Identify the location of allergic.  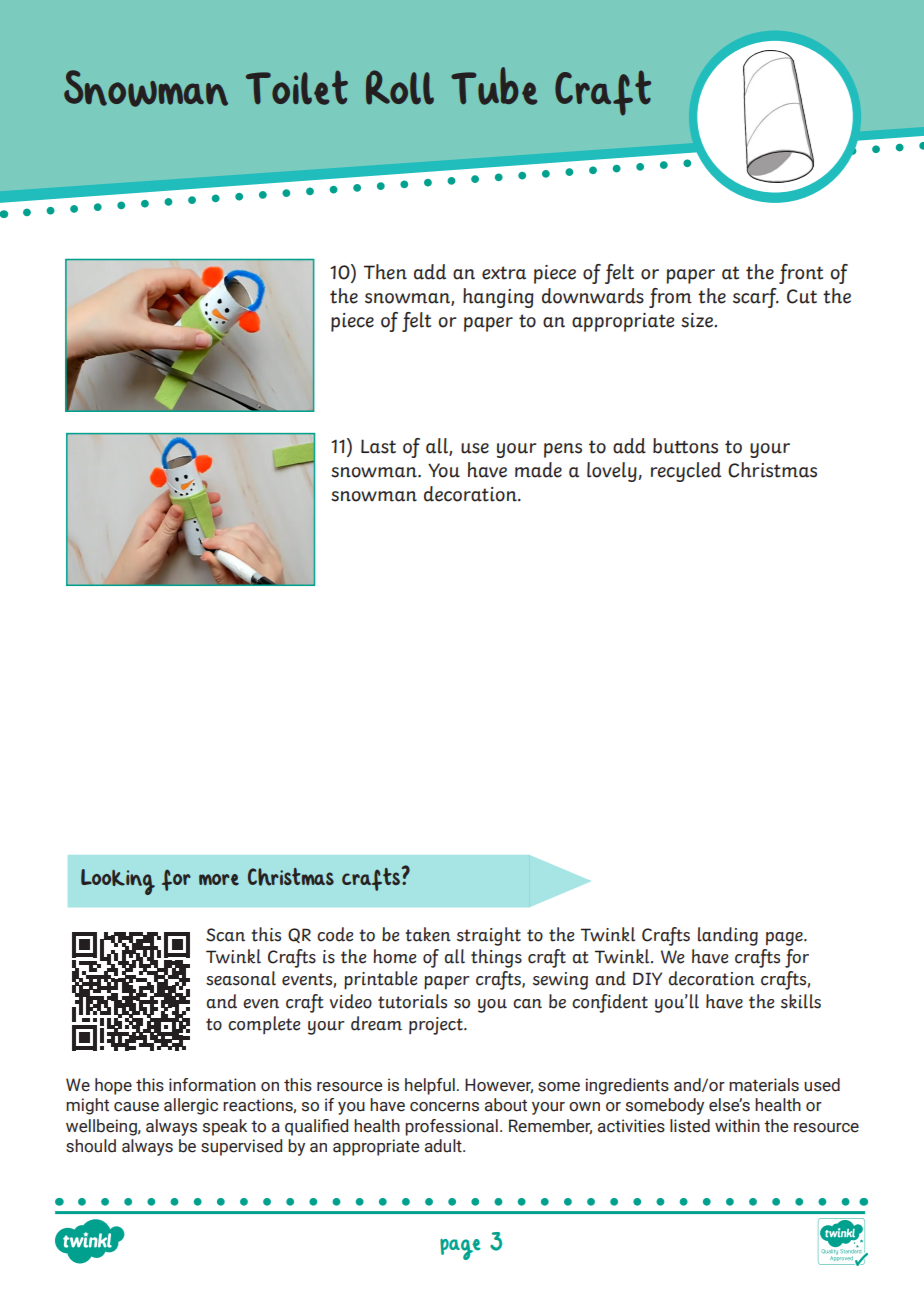
(191, 1106).
